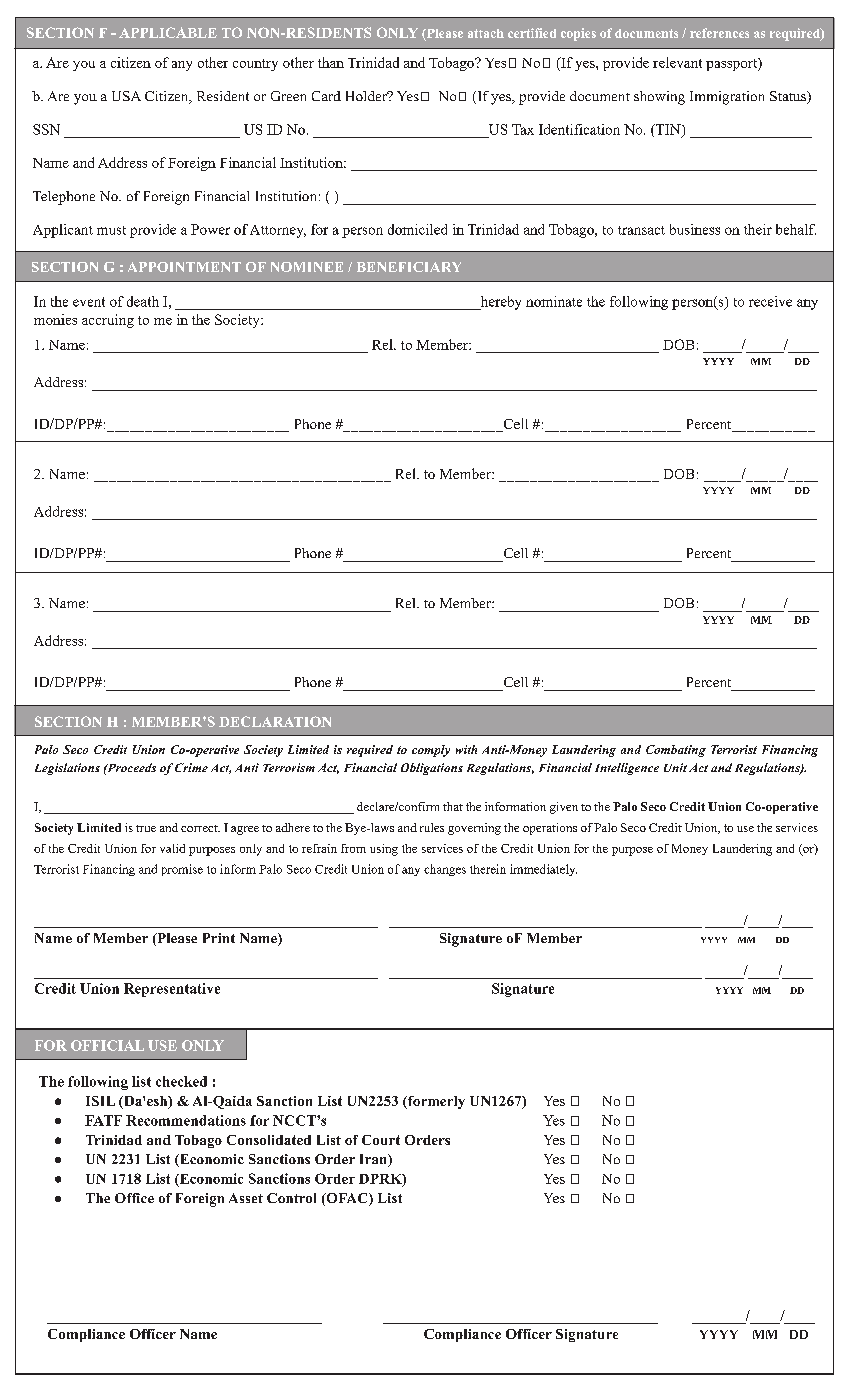 This document has height=1400, width=849. Describe the element at coordinates (367, 96) in the document. I see `Holder` at that location.
